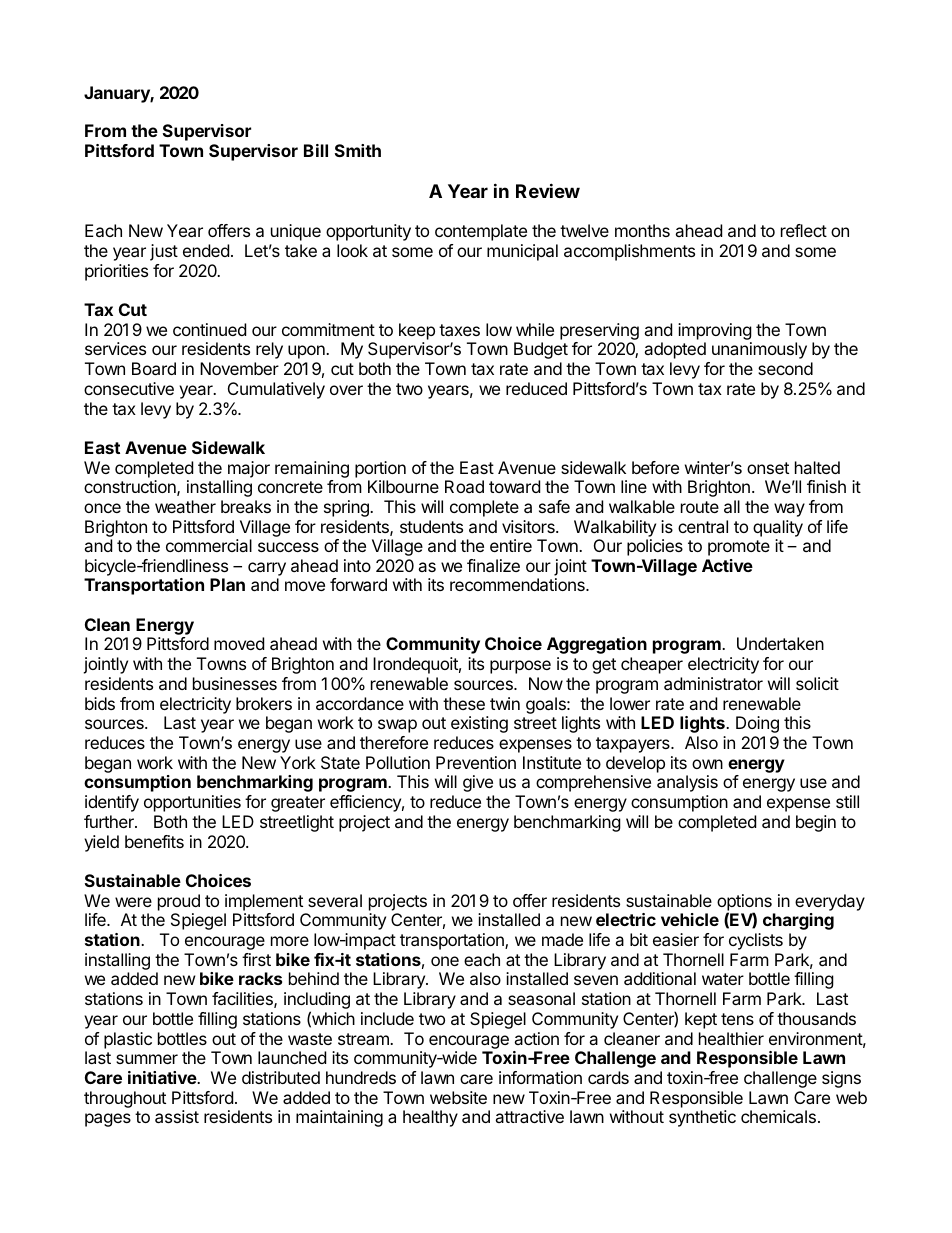 The image size is (952, 1233). I want to click on initiative, so click(163, 1077).
